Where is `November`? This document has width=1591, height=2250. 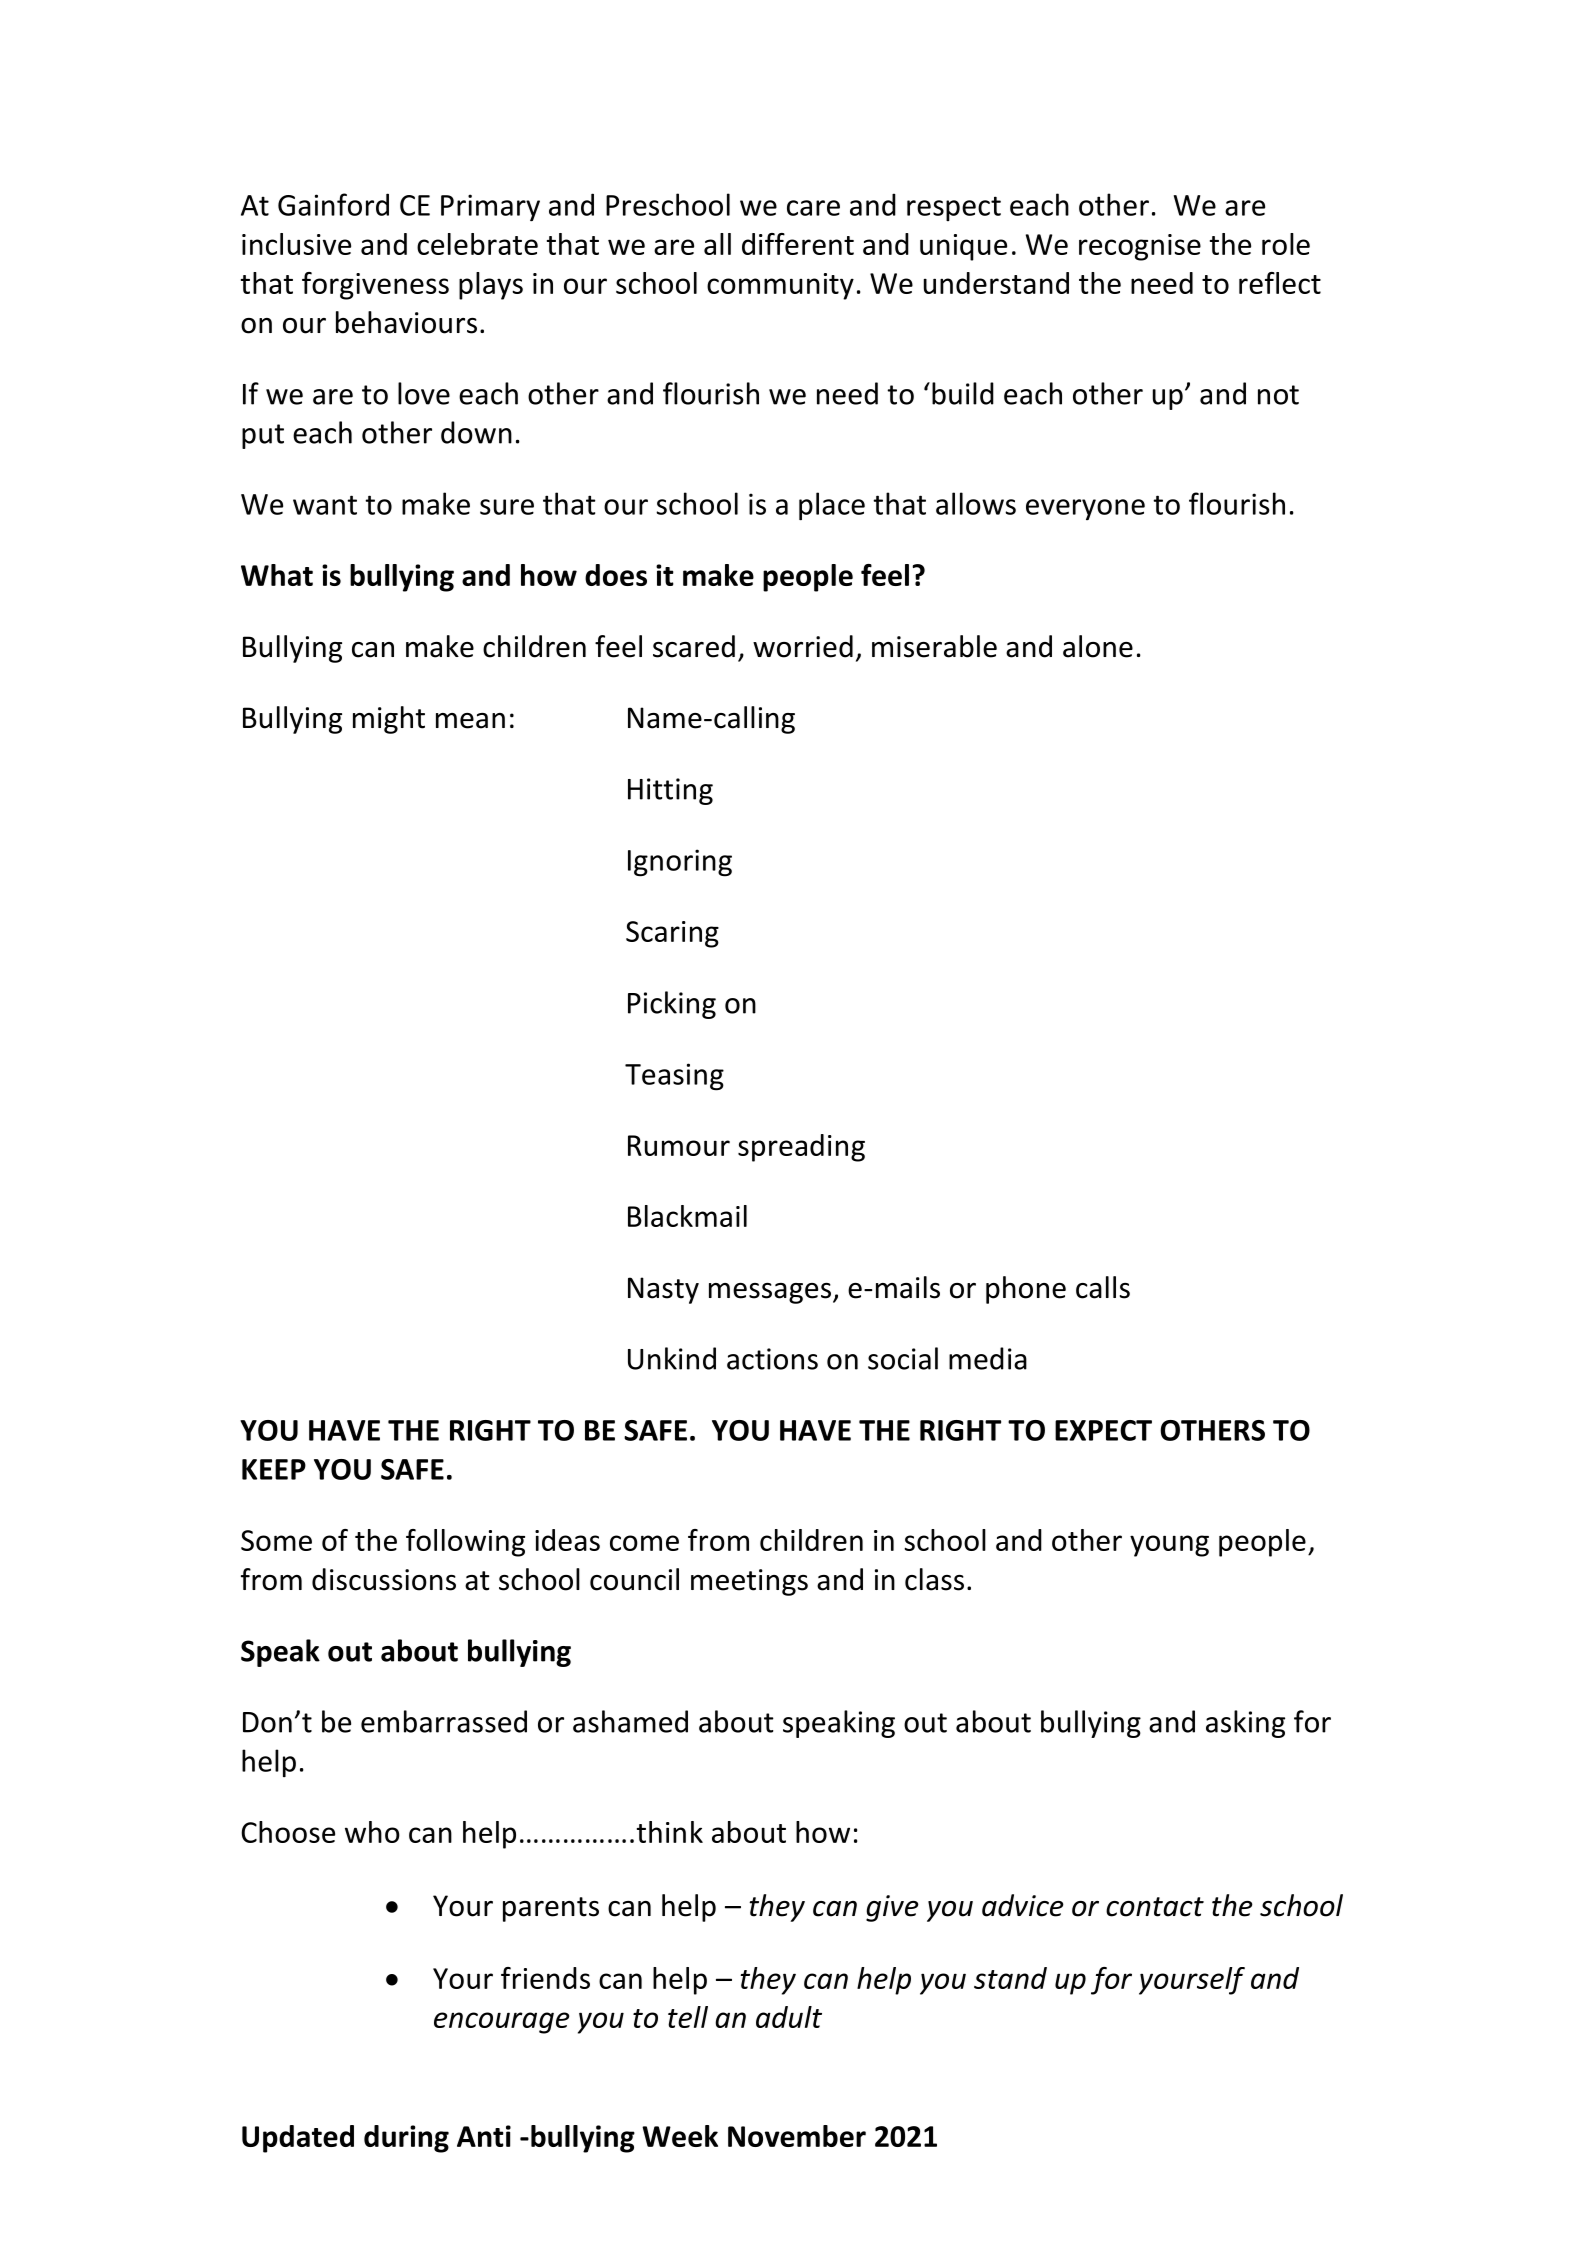
November is located at coordinates (797, 2136).
